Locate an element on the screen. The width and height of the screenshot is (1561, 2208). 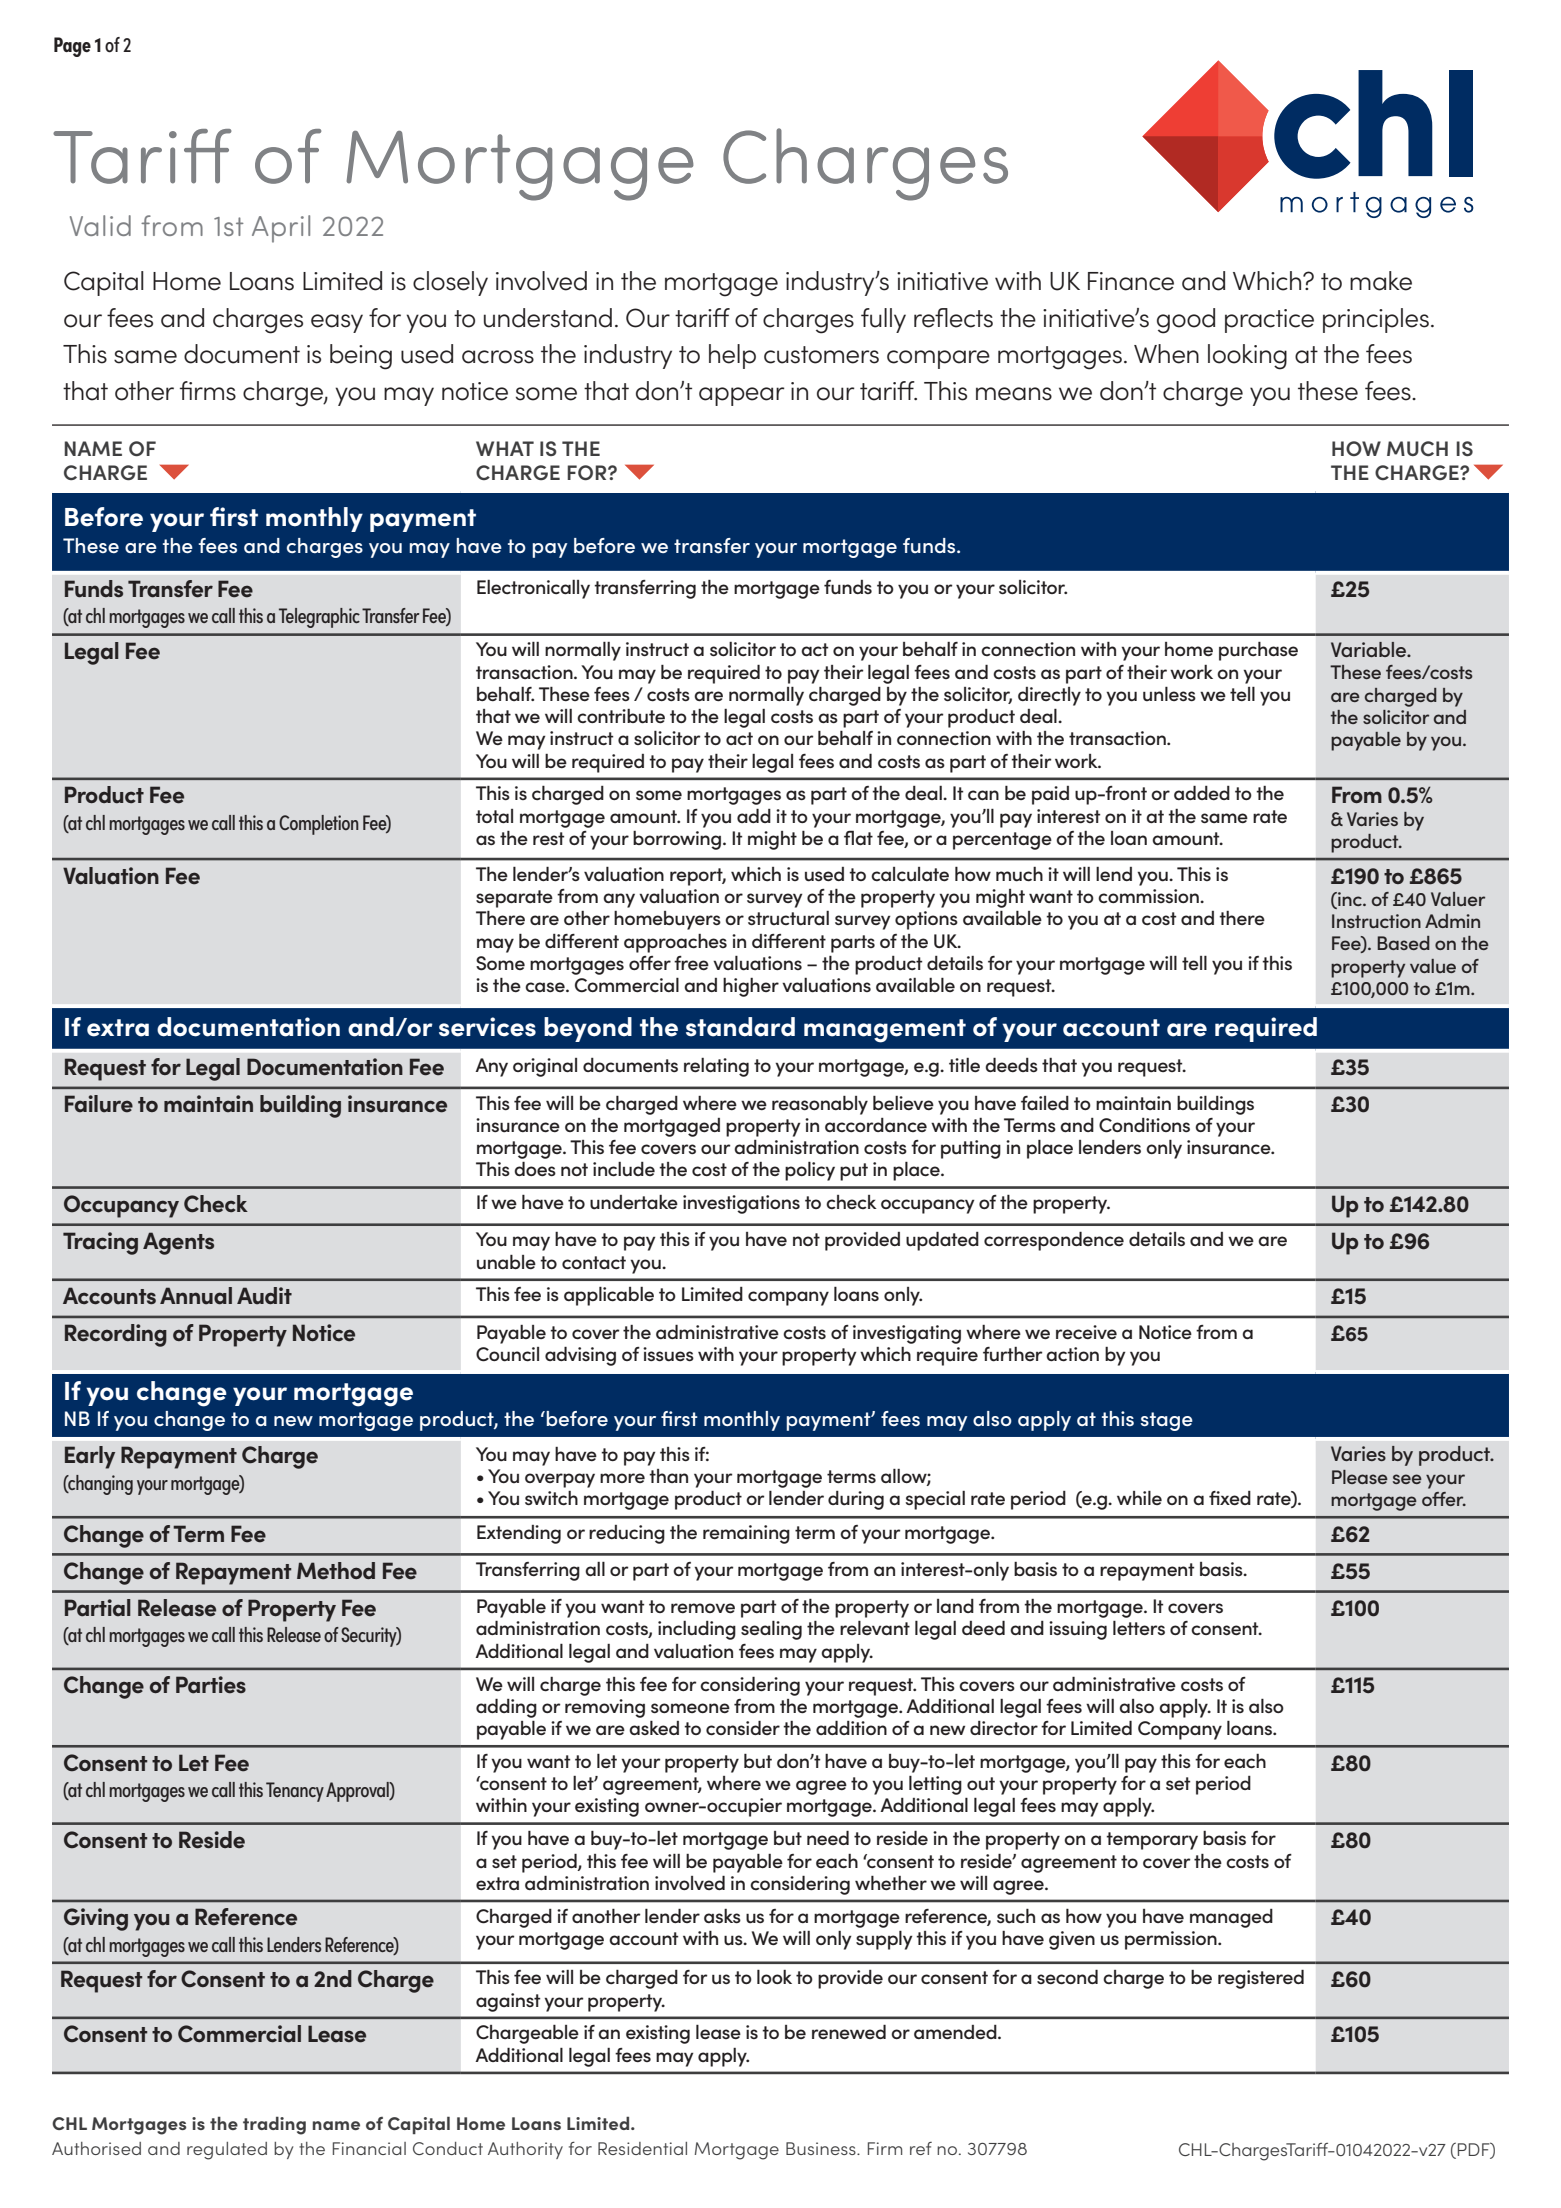
stage is located at coordinates (1167, 1421).
